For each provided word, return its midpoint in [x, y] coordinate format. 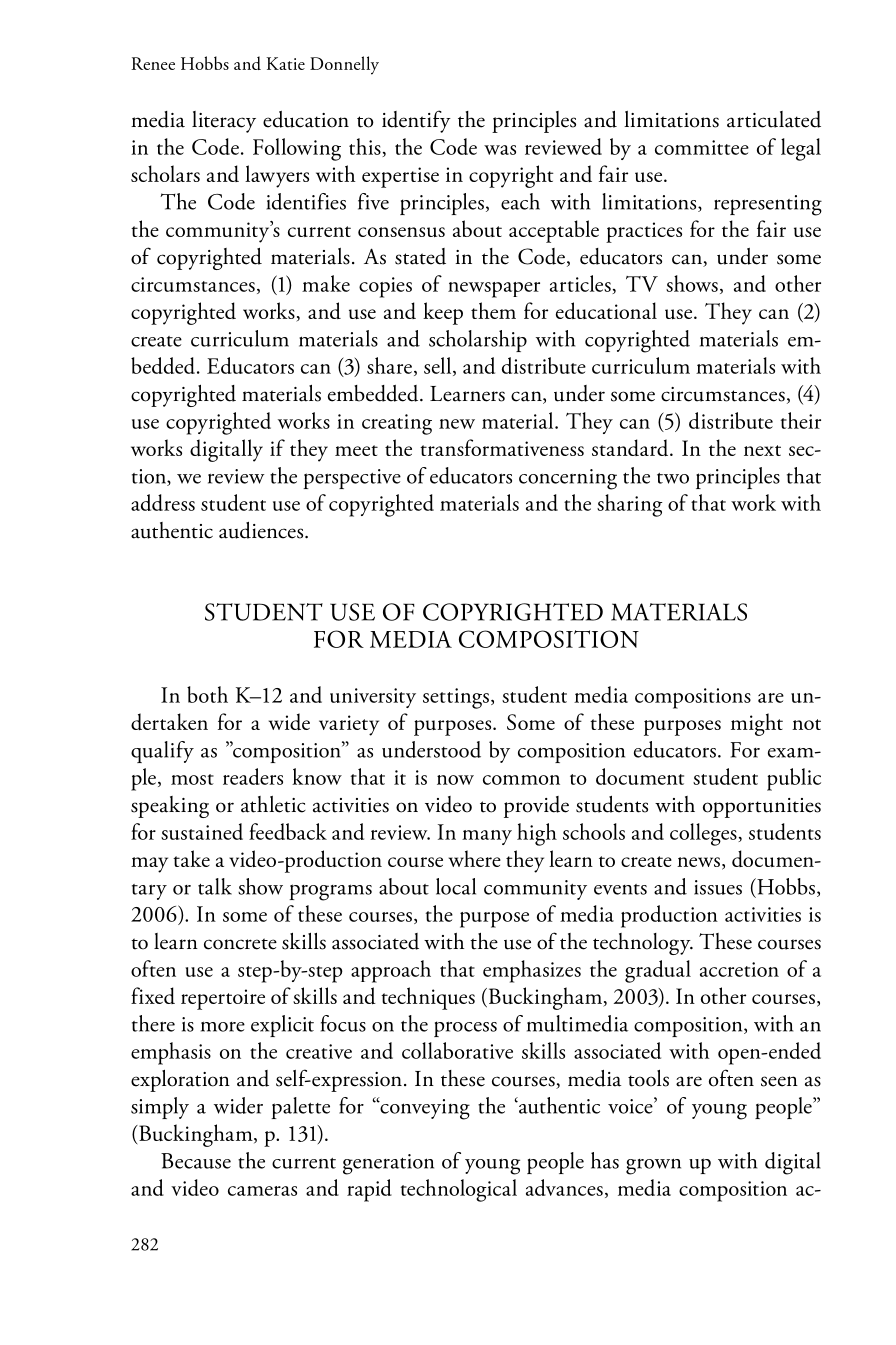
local [456, 886]
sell [439, 366]
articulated [774, 119]
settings [456, 698]
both [207, 694]
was [500, 150]
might [757, 724]
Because [196, 1161]
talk [215, 886]
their [801, 420]
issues [718, 887]
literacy [224, 122]
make [326, 283]
